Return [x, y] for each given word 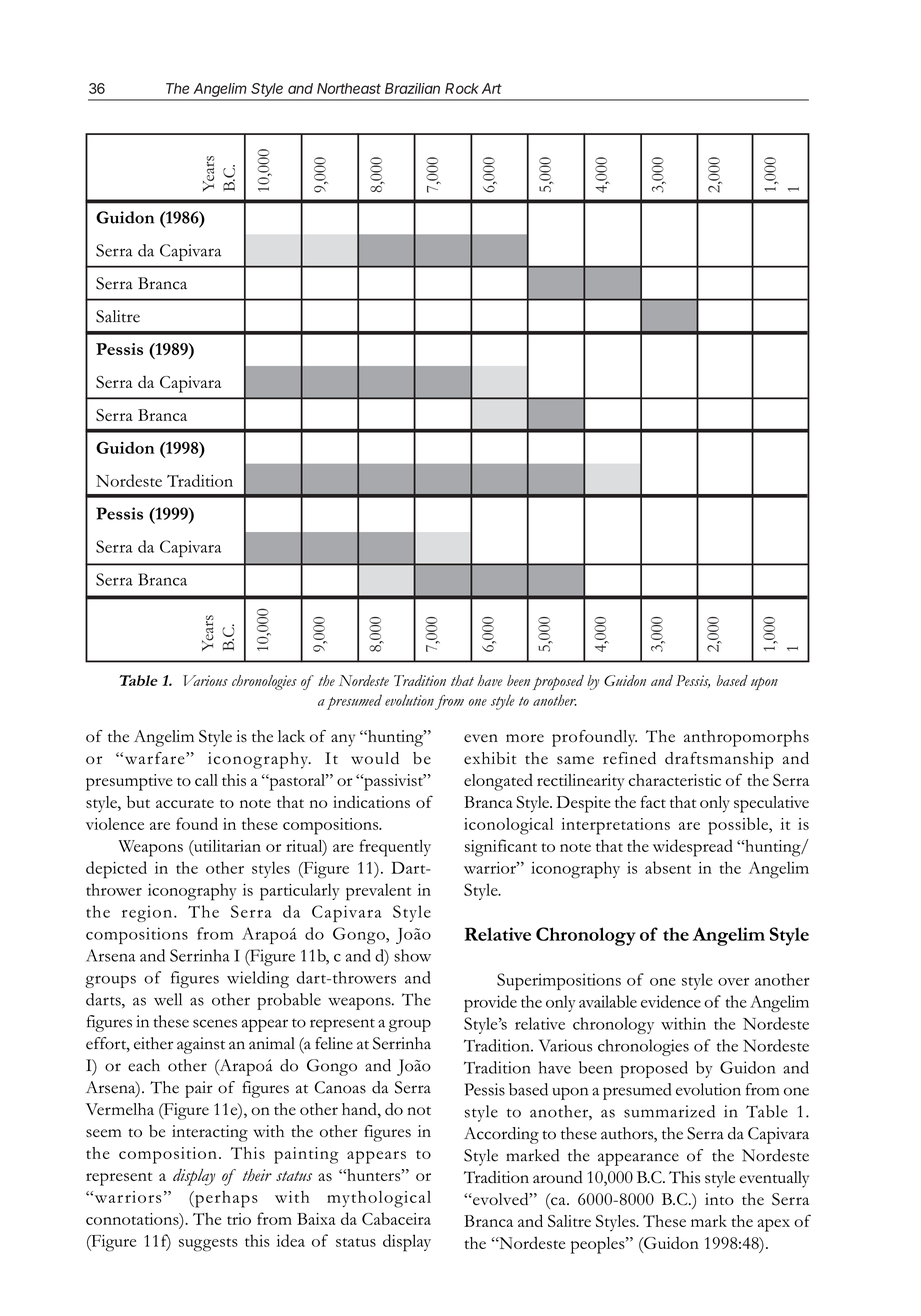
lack [291, 736]
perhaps [225, 1199]
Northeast [349, 88]
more [525, 738]
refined [629, 758]
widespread [693, 848]
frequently [395, 848]
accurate [185, 803]
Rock [462, 88]
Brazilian [412, 88]
